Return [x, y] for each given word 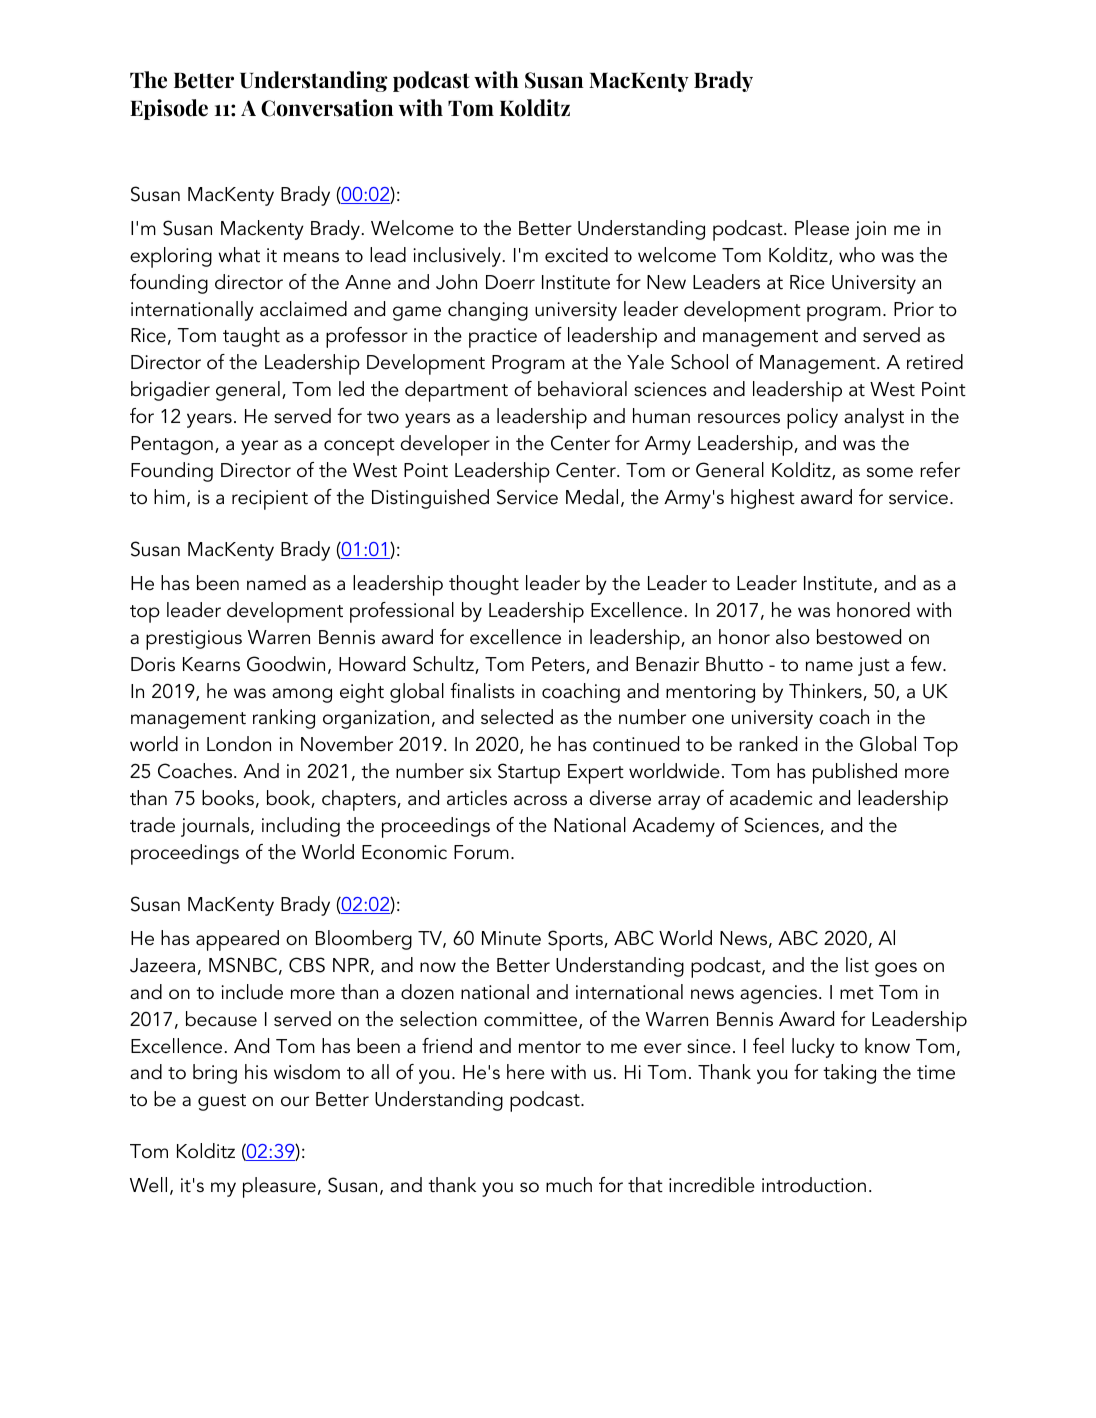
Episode [169, 109]
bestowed [859, 637]
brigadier [170, 391]
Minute [511, 938]
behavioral [582, 389]
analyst [874, 418]
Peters [559, 665]
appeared [237, 940]
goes [896, 969]
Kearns [211, 664]
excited [576, 255]
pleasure [279, 1187]
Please [822, 228]
